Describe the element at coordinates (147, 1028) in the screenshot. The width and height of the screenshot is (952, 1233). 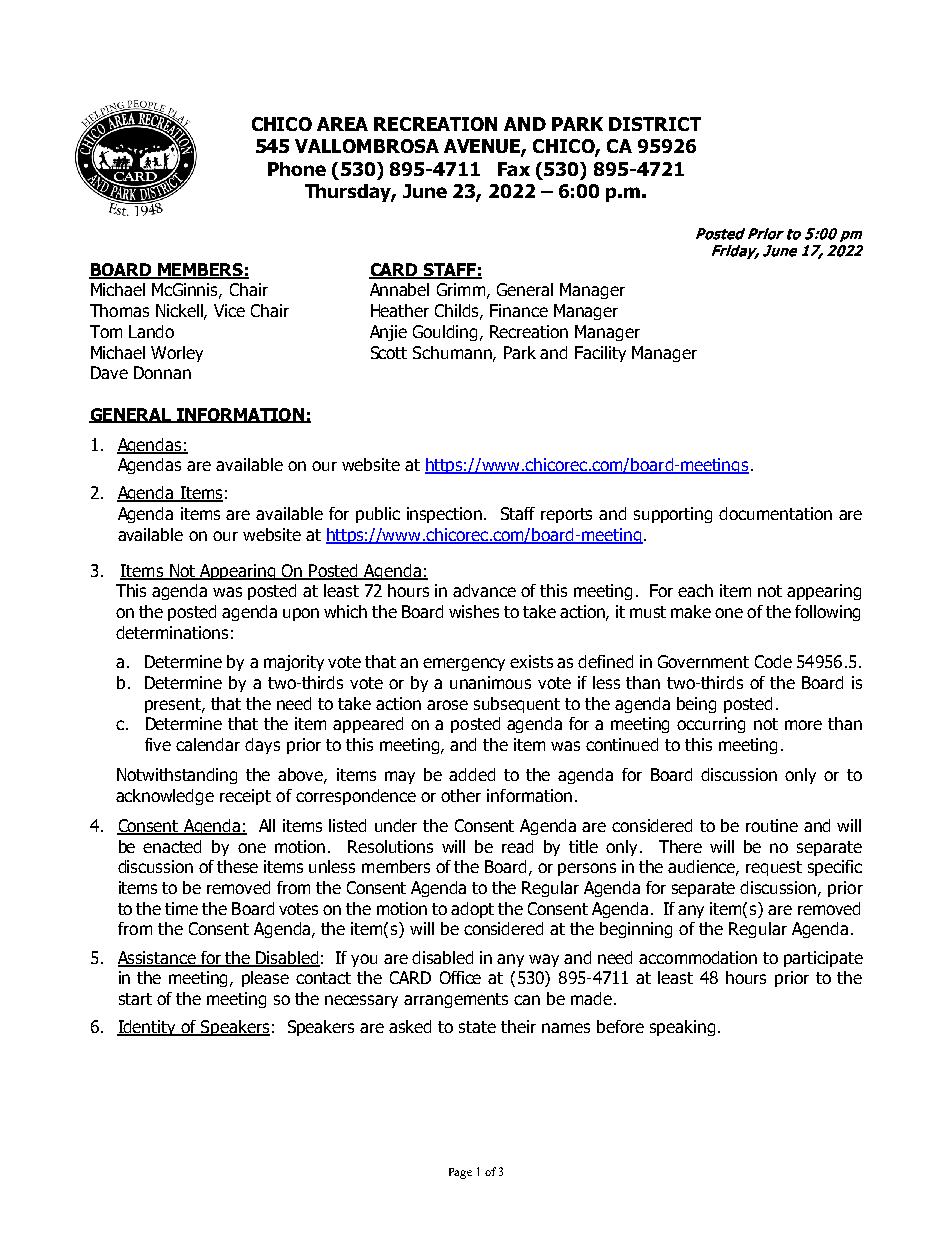
I see `Identity` at that location.
